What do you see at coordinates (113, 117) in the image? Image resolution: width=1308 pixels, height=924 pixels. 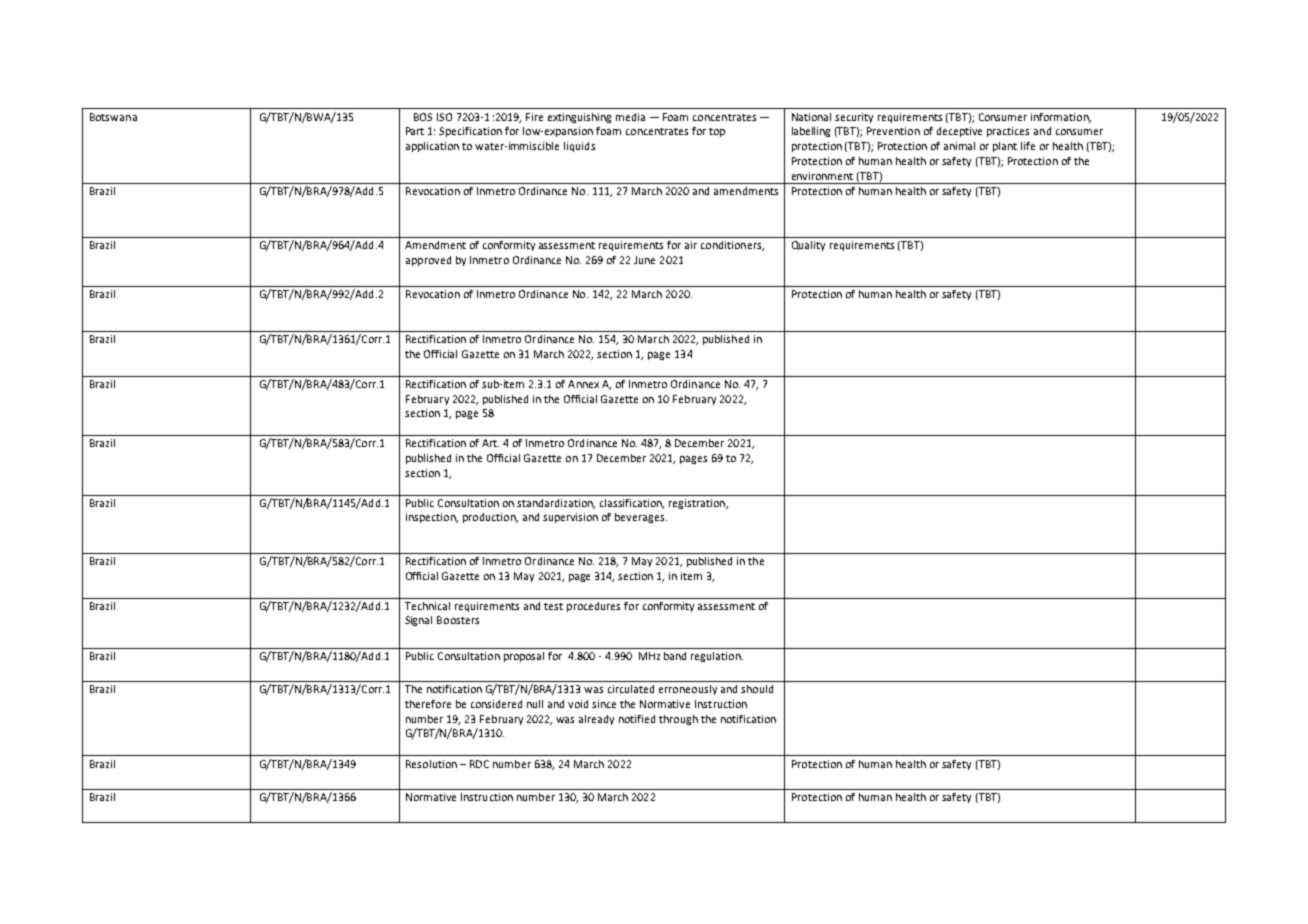 I see `Botswana` at bounding box center [113, 117].
